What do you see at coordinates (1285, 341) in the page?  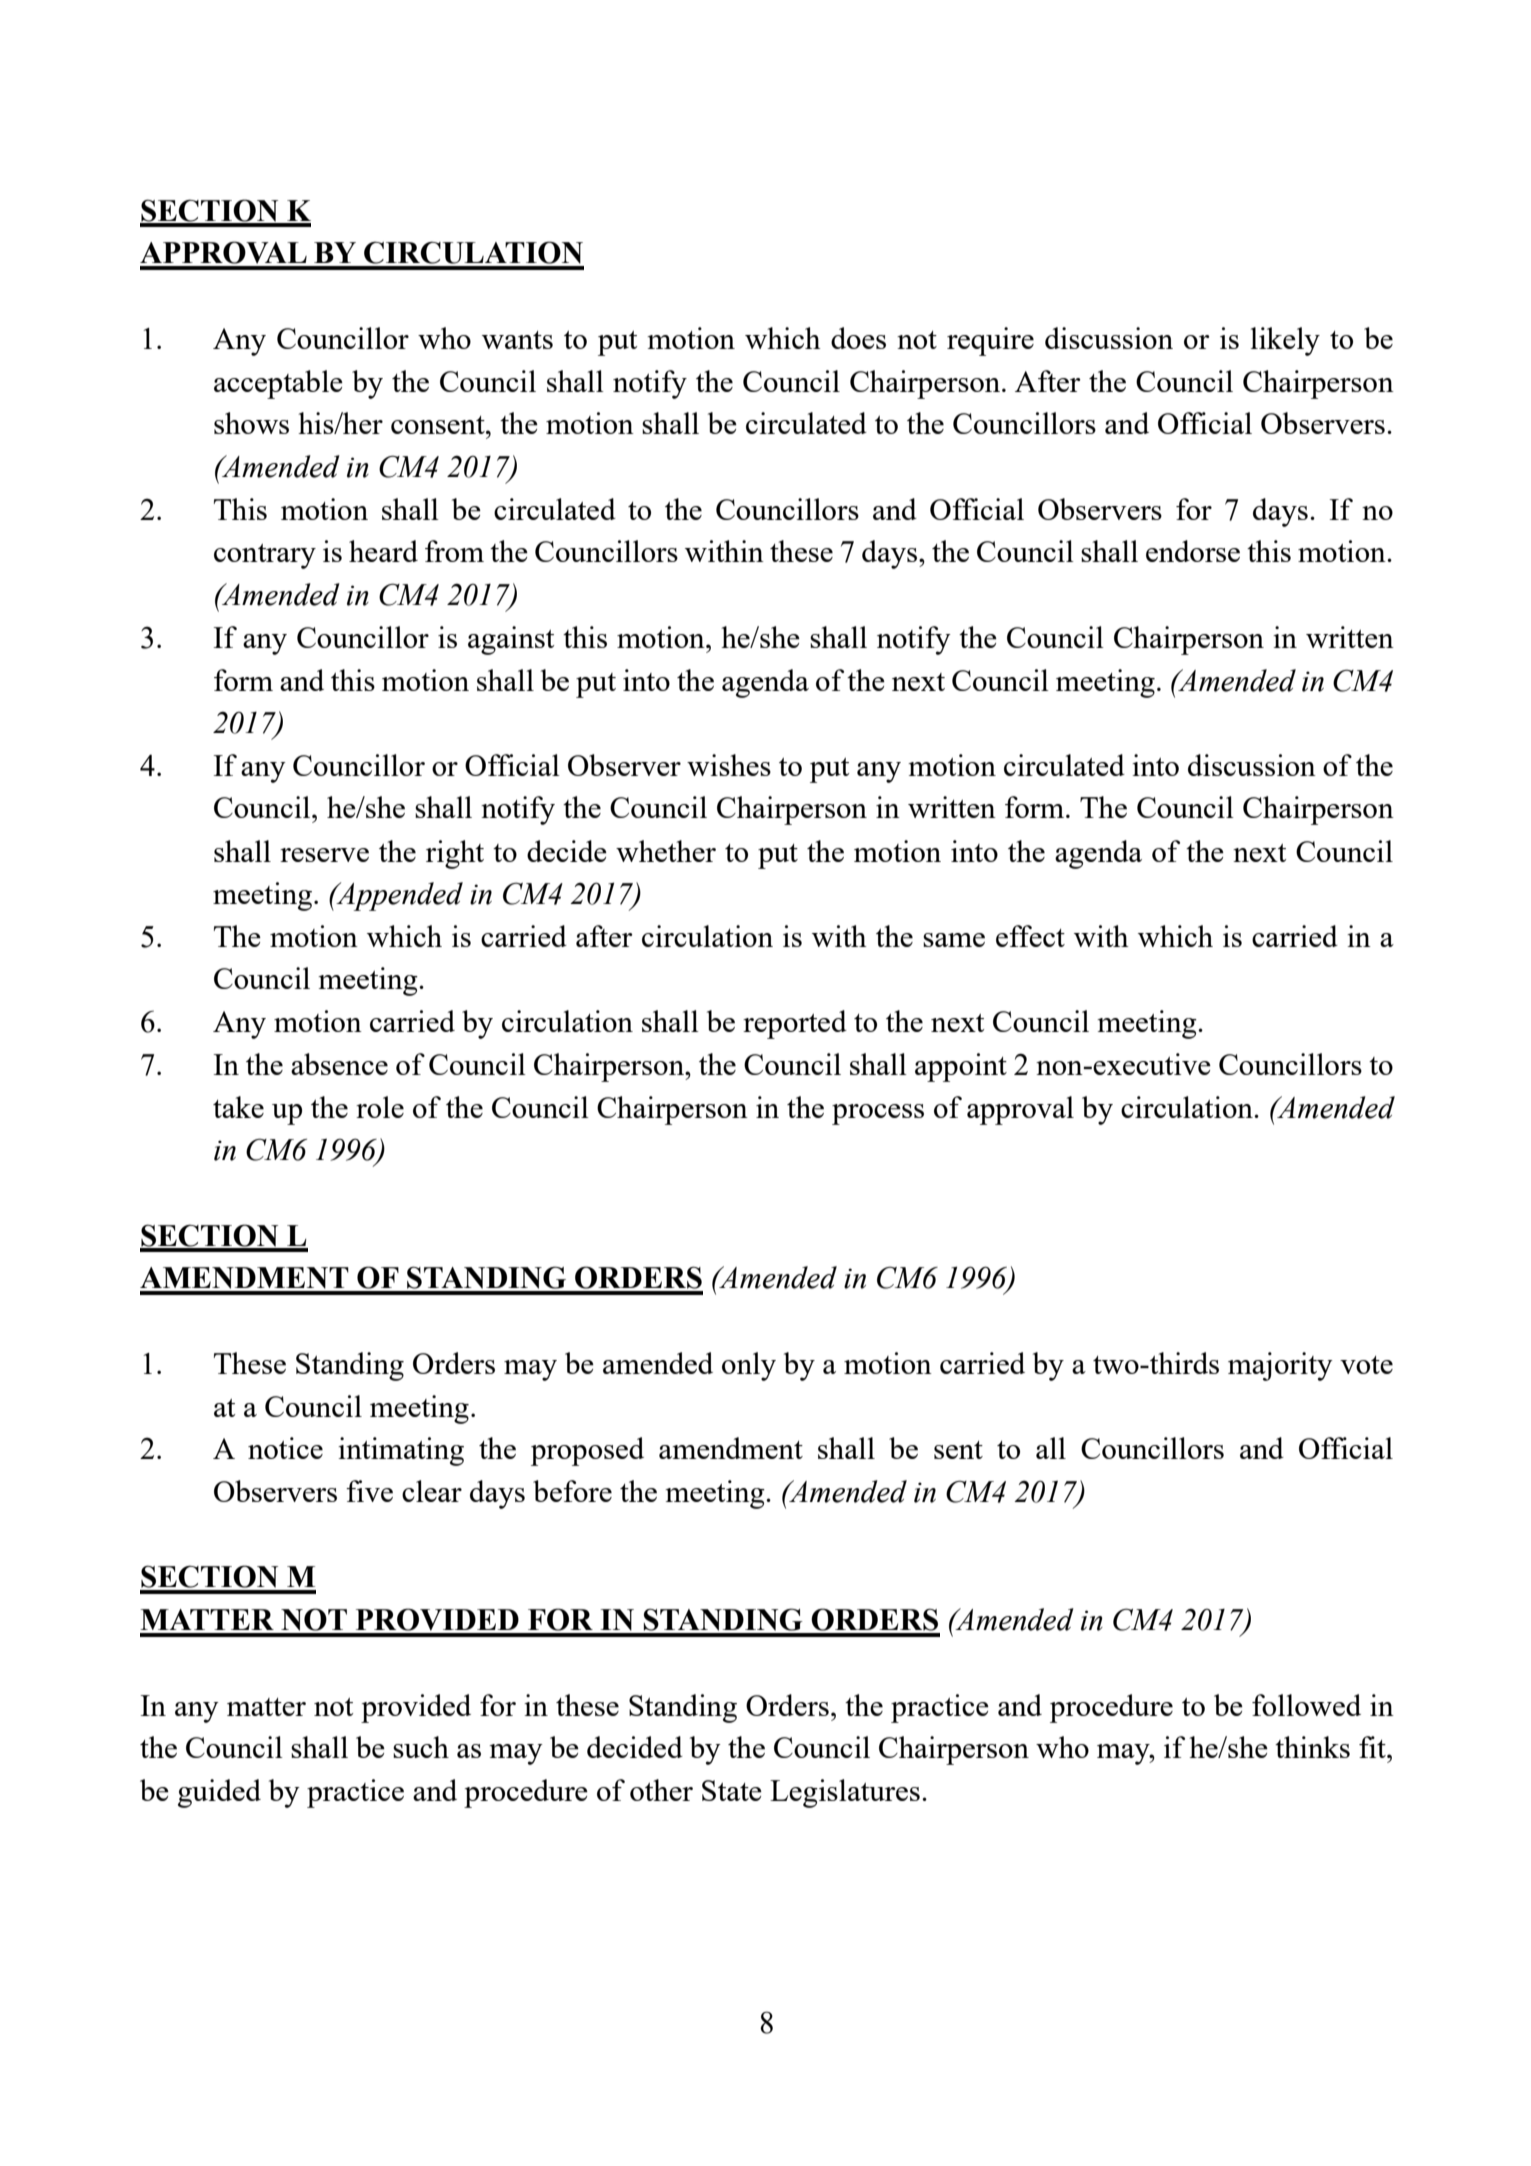 I see `likely` at bounding box center [1285, 341].
